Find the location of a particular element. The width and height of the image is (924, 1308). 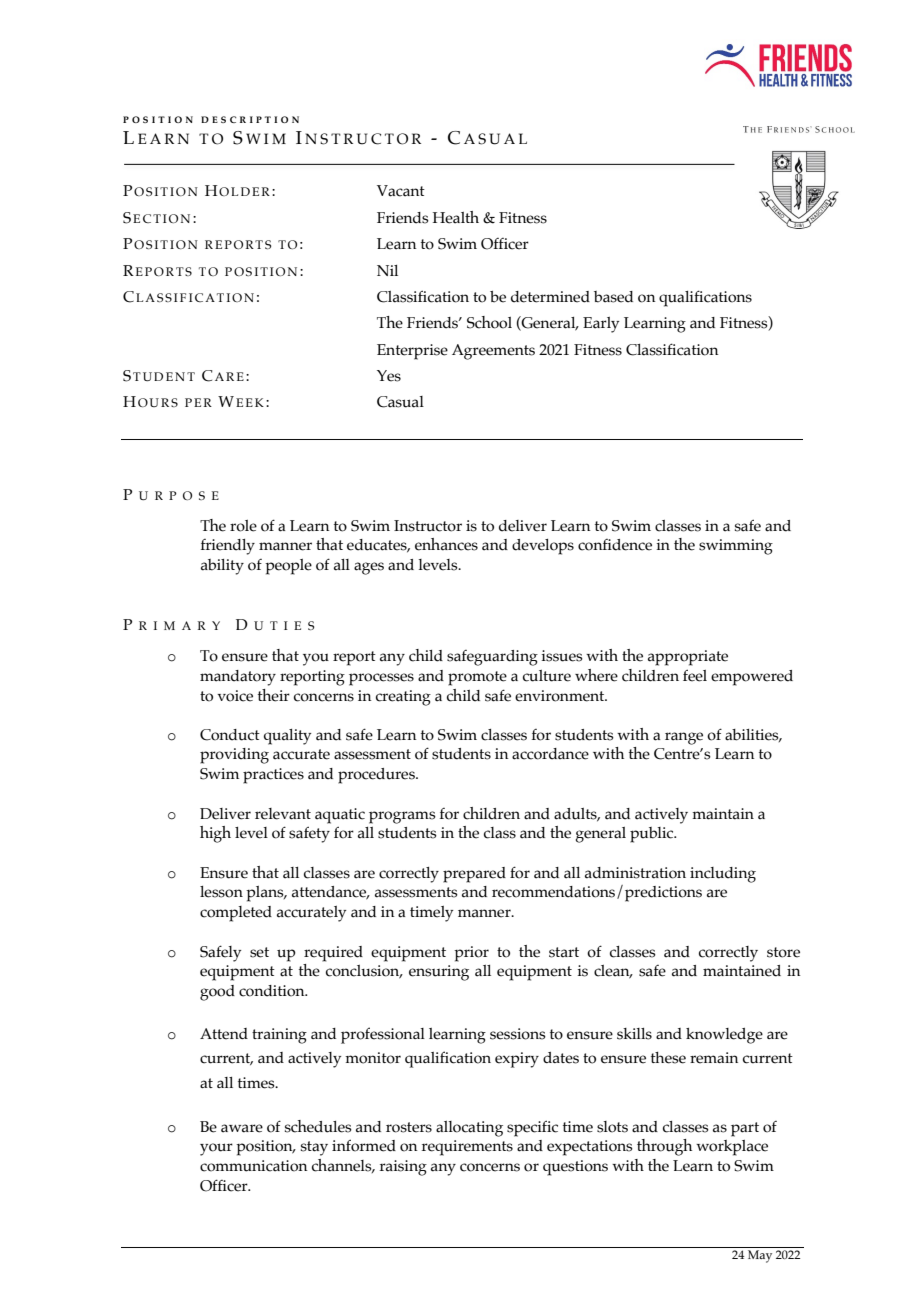

based is located at coordinates (613, 297).
